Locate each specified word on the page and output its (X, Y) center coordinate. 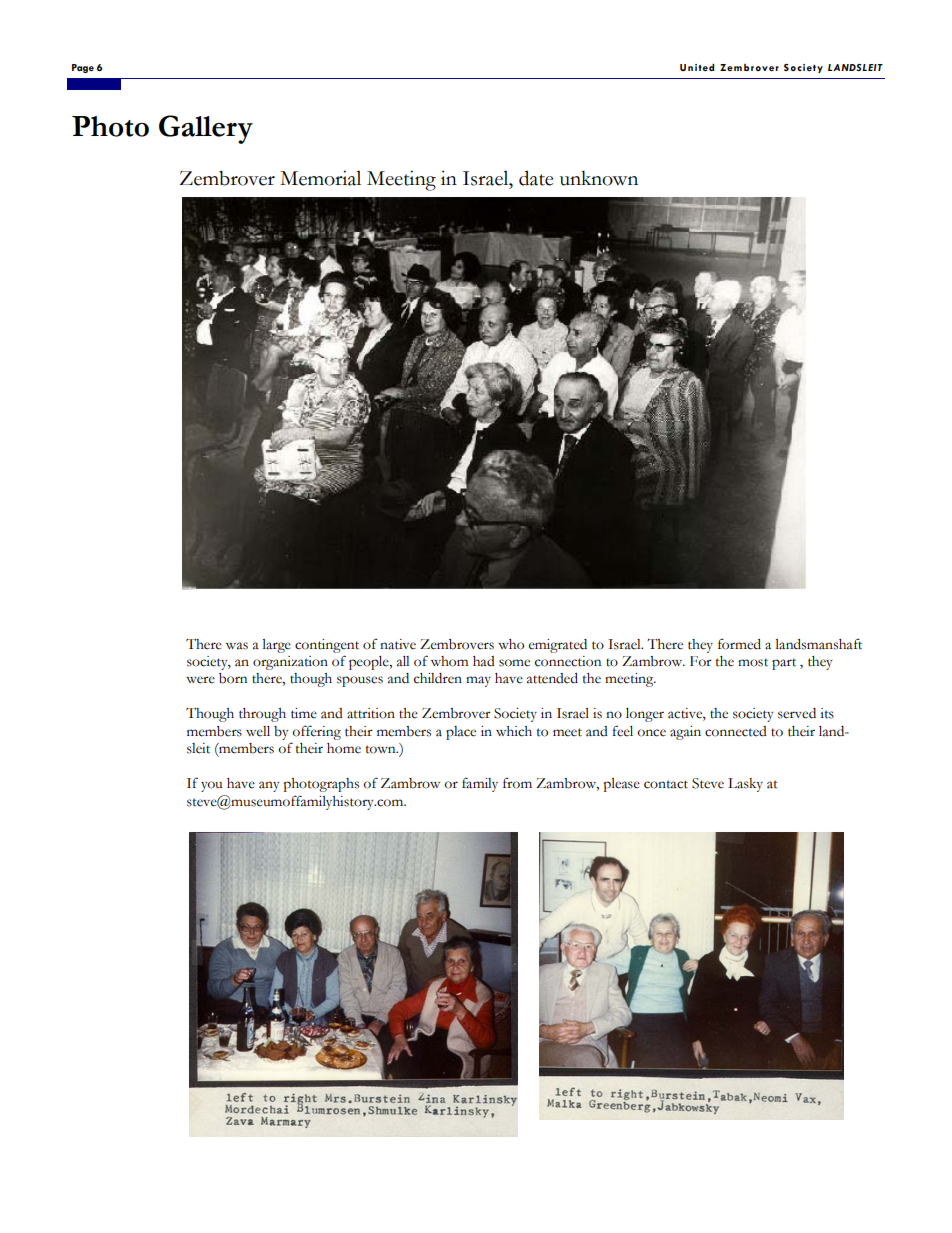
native (398, 644)
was (237, 646)
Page (83, 68)
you (212, 786)
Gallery (206, 129)
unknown (599, 178)
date (536, 178)
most (753, 662)
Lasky (745, 785)
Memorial (320, 178)
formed (739, 644)
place (461, 733)
